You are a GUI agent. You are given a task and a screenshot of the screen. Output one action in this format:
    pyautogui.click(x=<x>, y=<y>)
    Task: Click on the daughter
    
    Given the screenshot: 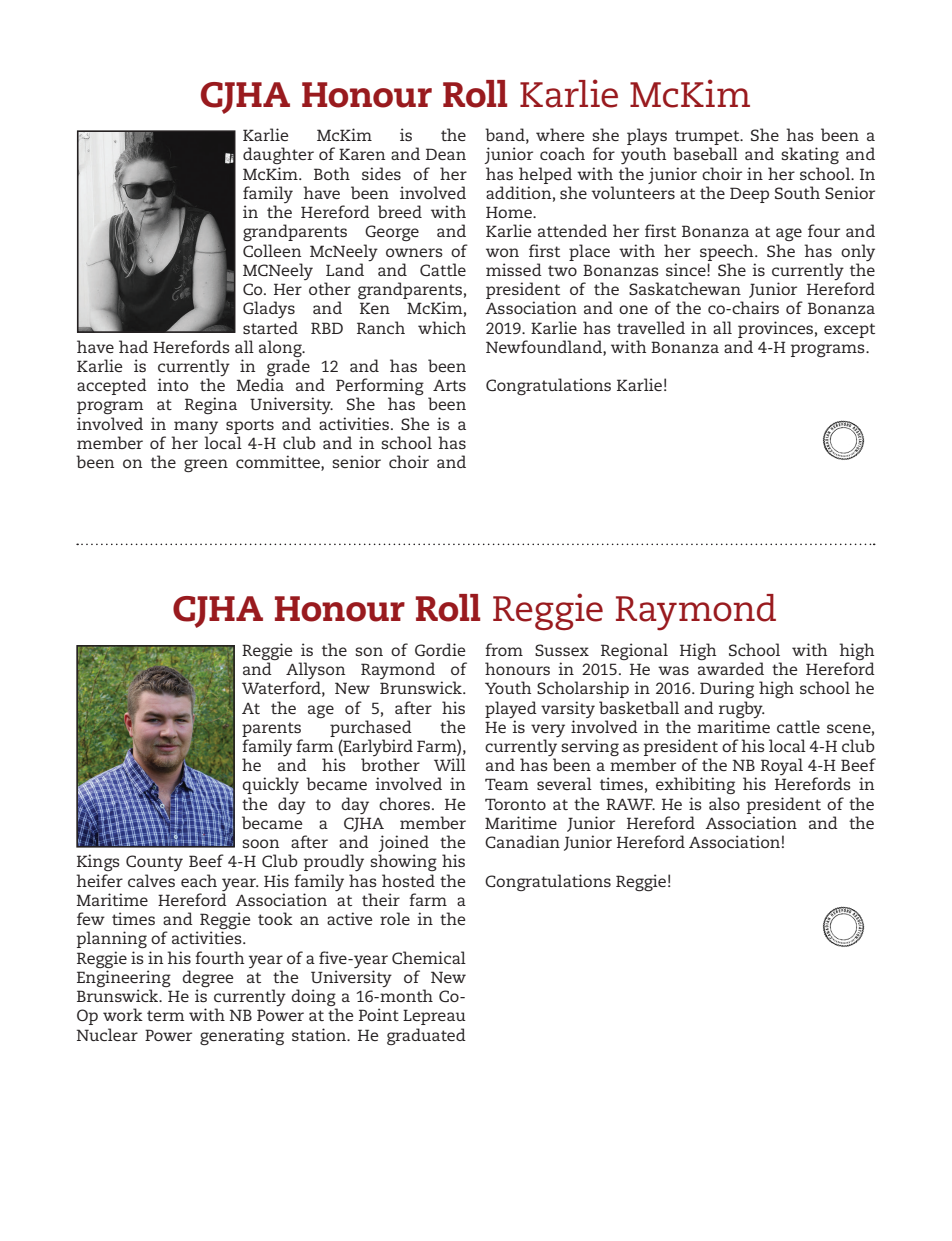 What is the action you would take?
    pyautogui.click(x=278, y=155)
